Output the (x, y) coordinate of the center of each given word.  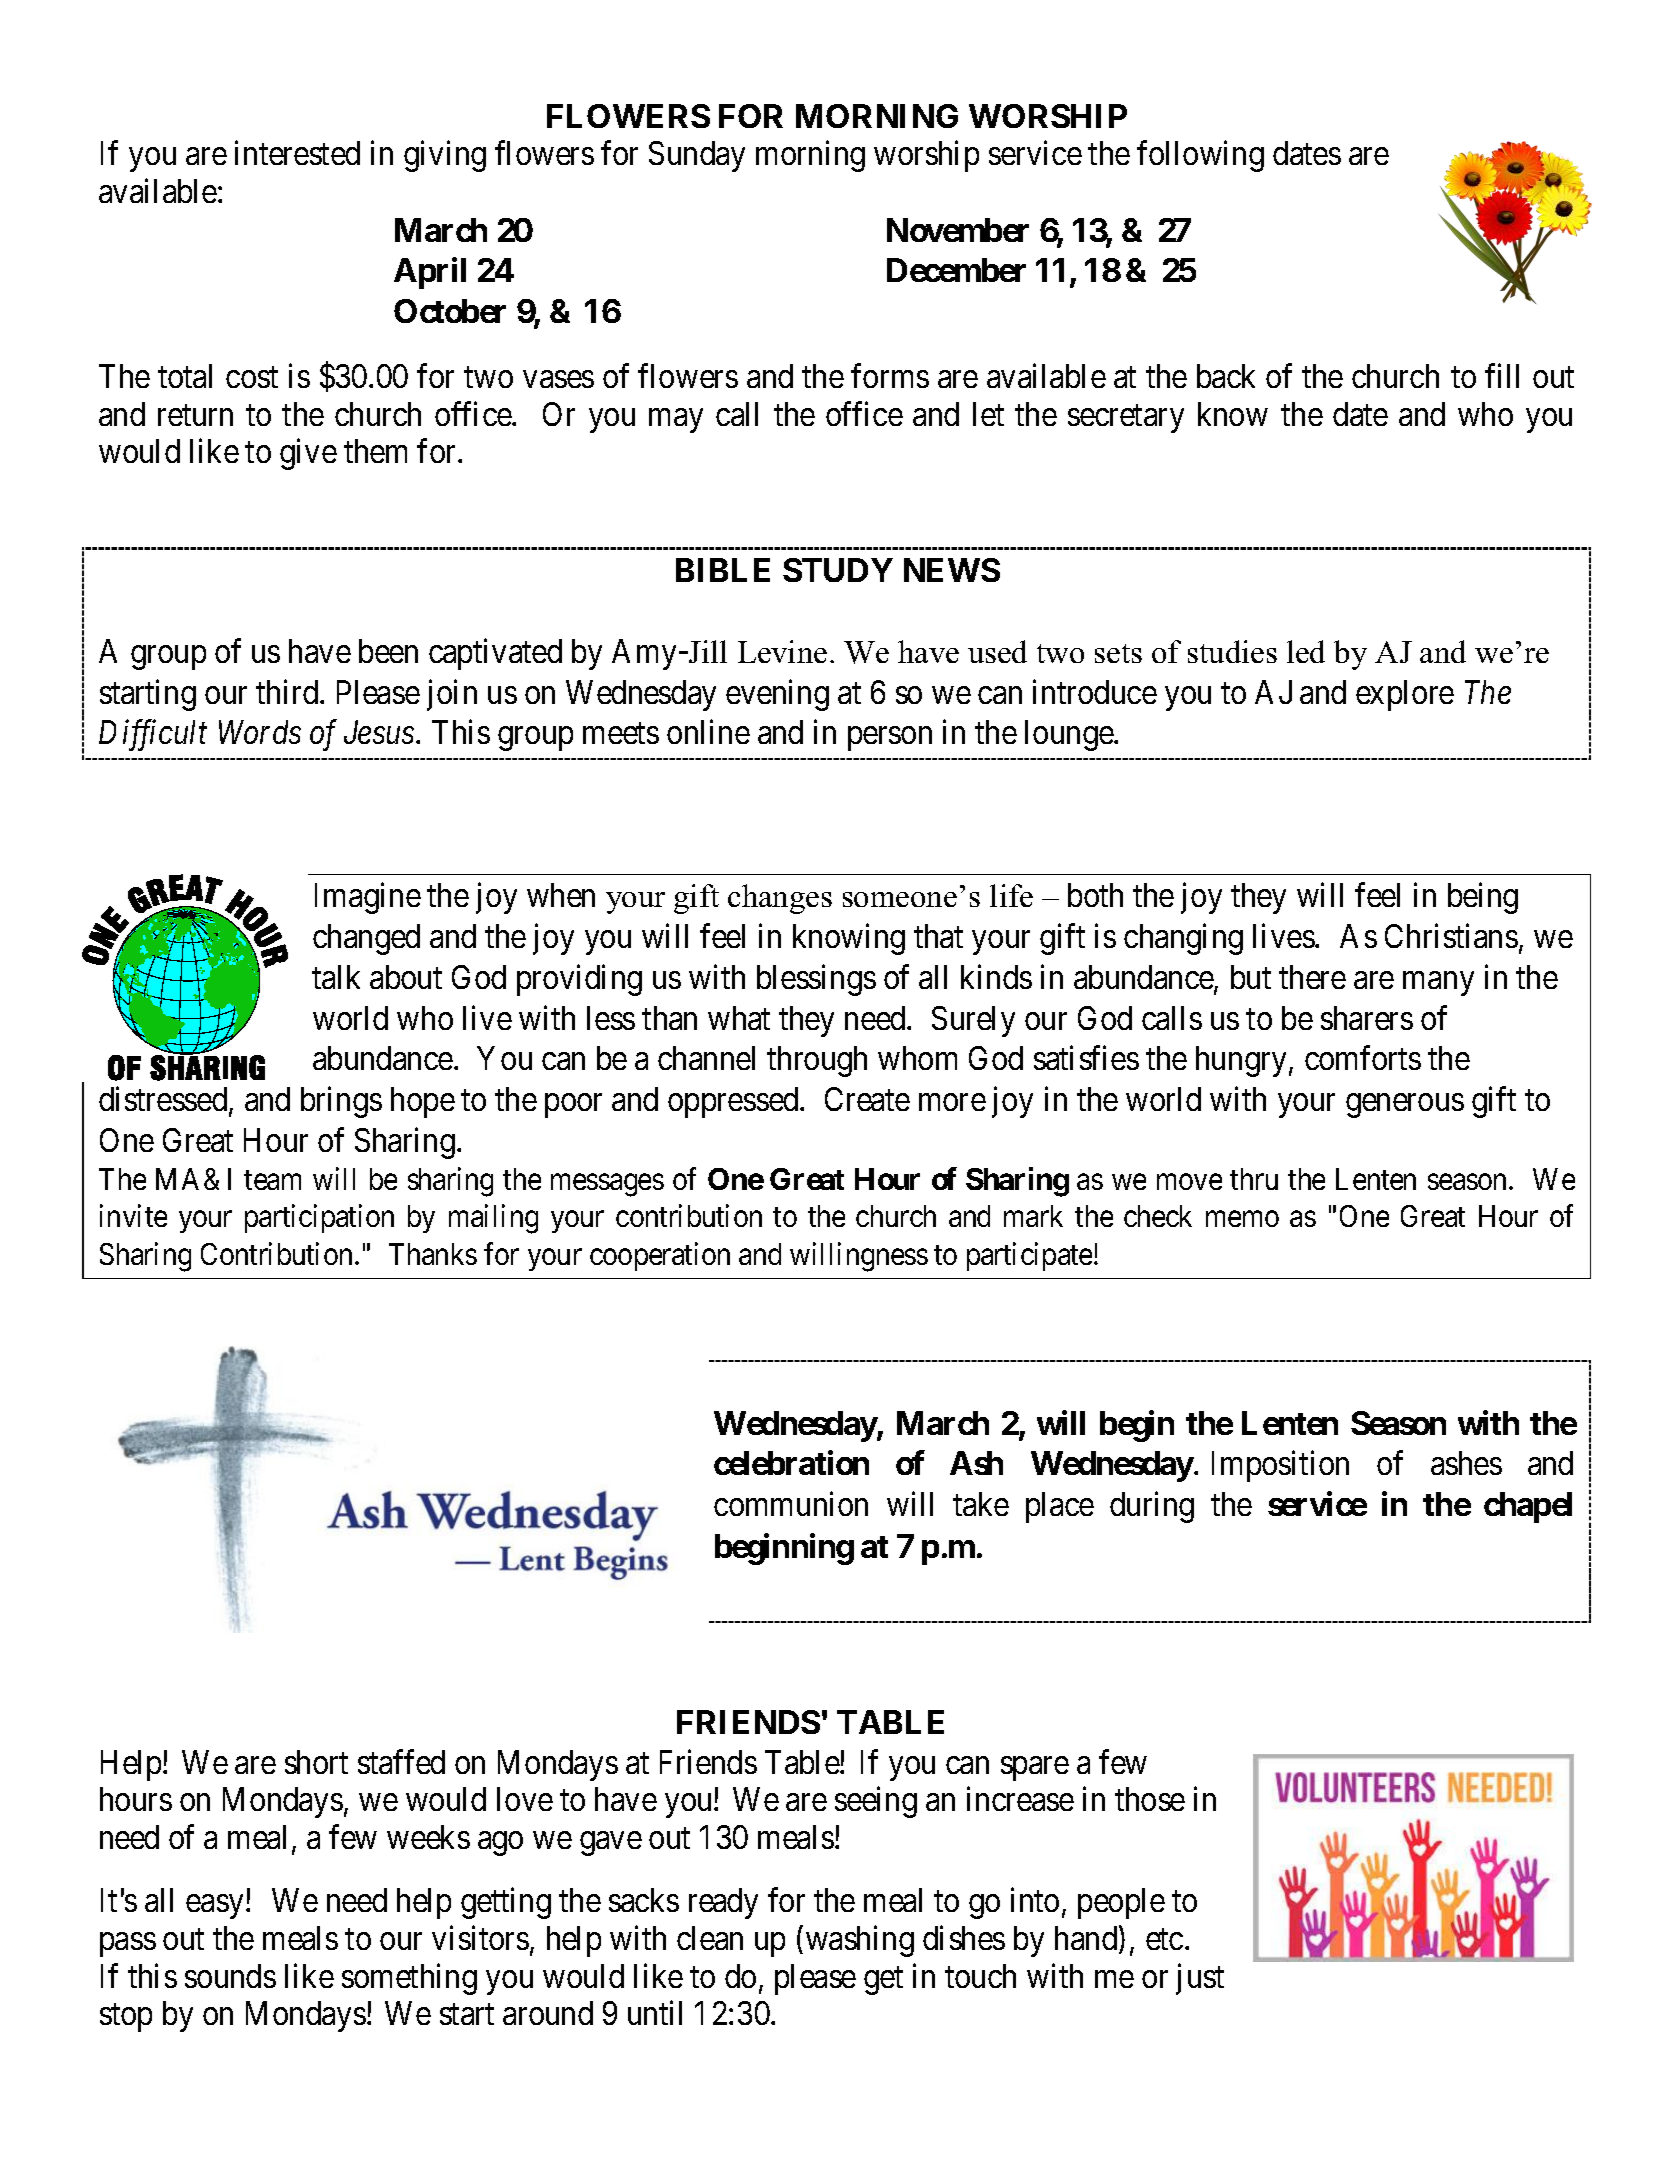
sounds (230, 1976)
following (1200, 156)
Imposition (1280, 1466)
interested (297, 153)
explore (1405, 695)
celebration (791, 1463)
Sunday (697, 156)
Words (260, 732)
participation (319, 1219)
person (890, 739)
